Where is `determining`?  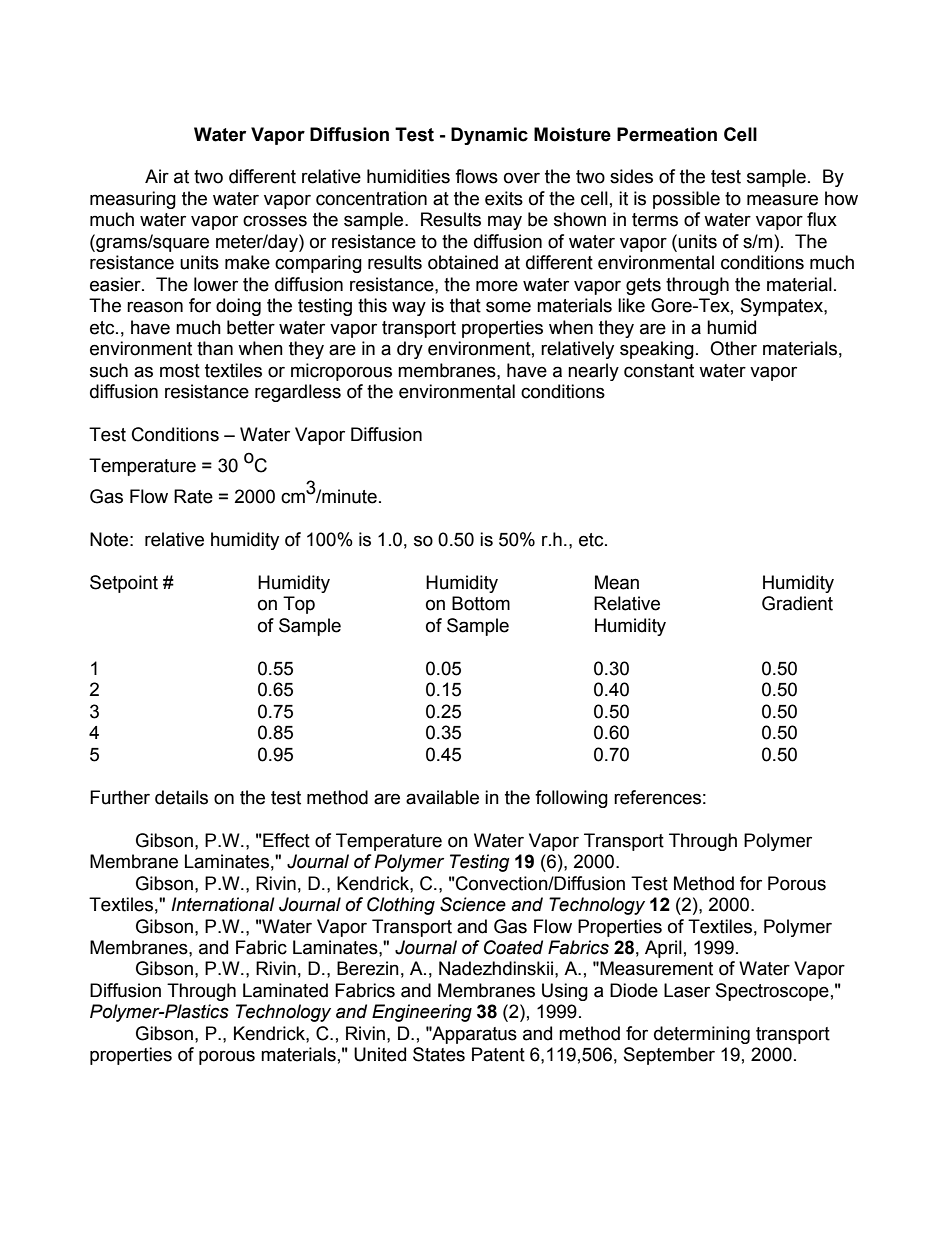 determining is located at coordinates (702, 1035).
